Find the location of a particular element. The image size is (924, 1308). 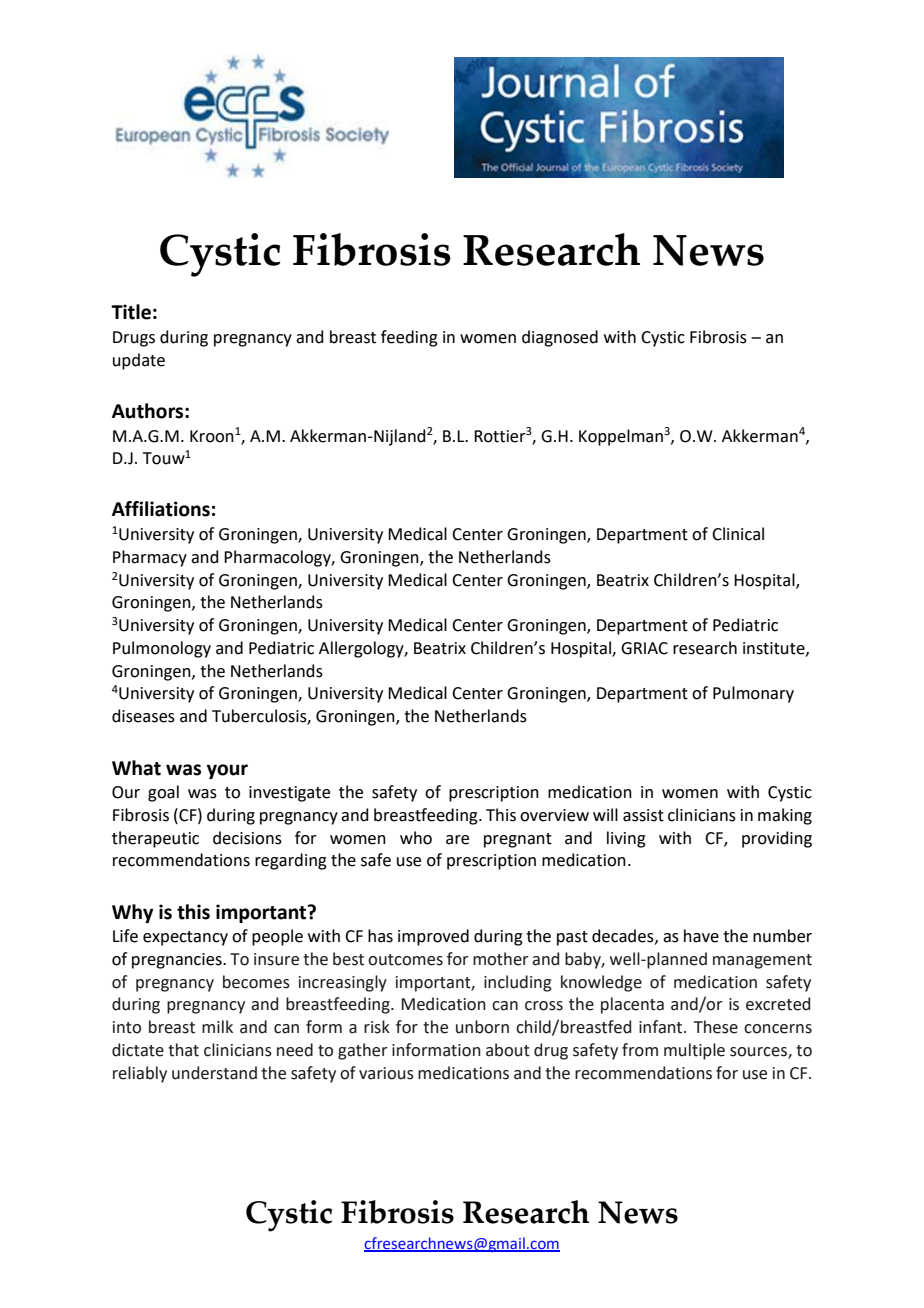

update is located at coordinates (139, 361).
